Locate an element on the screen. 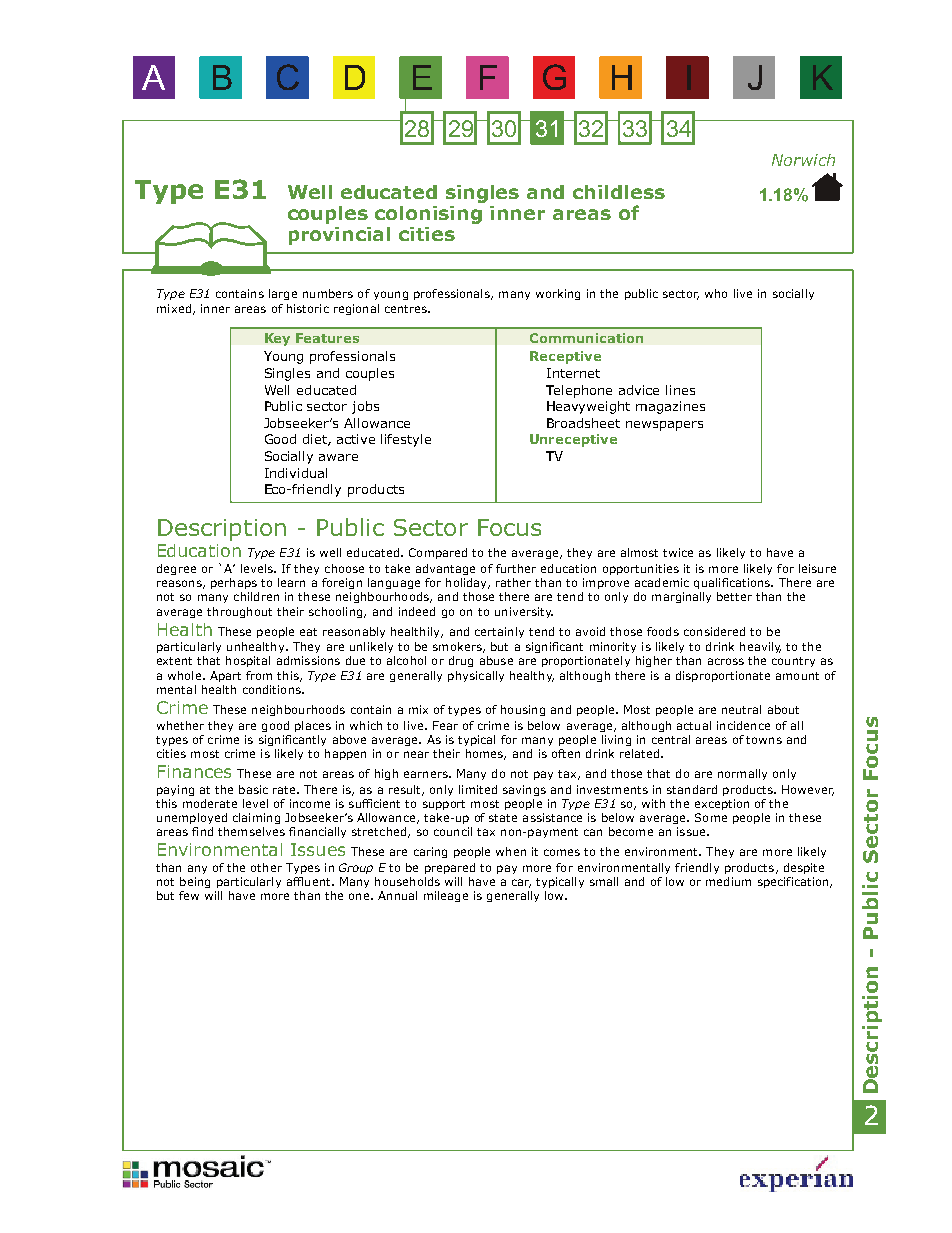 This screenshot has height=1233, width=952. provincial is located at coordinates (339, 236).
